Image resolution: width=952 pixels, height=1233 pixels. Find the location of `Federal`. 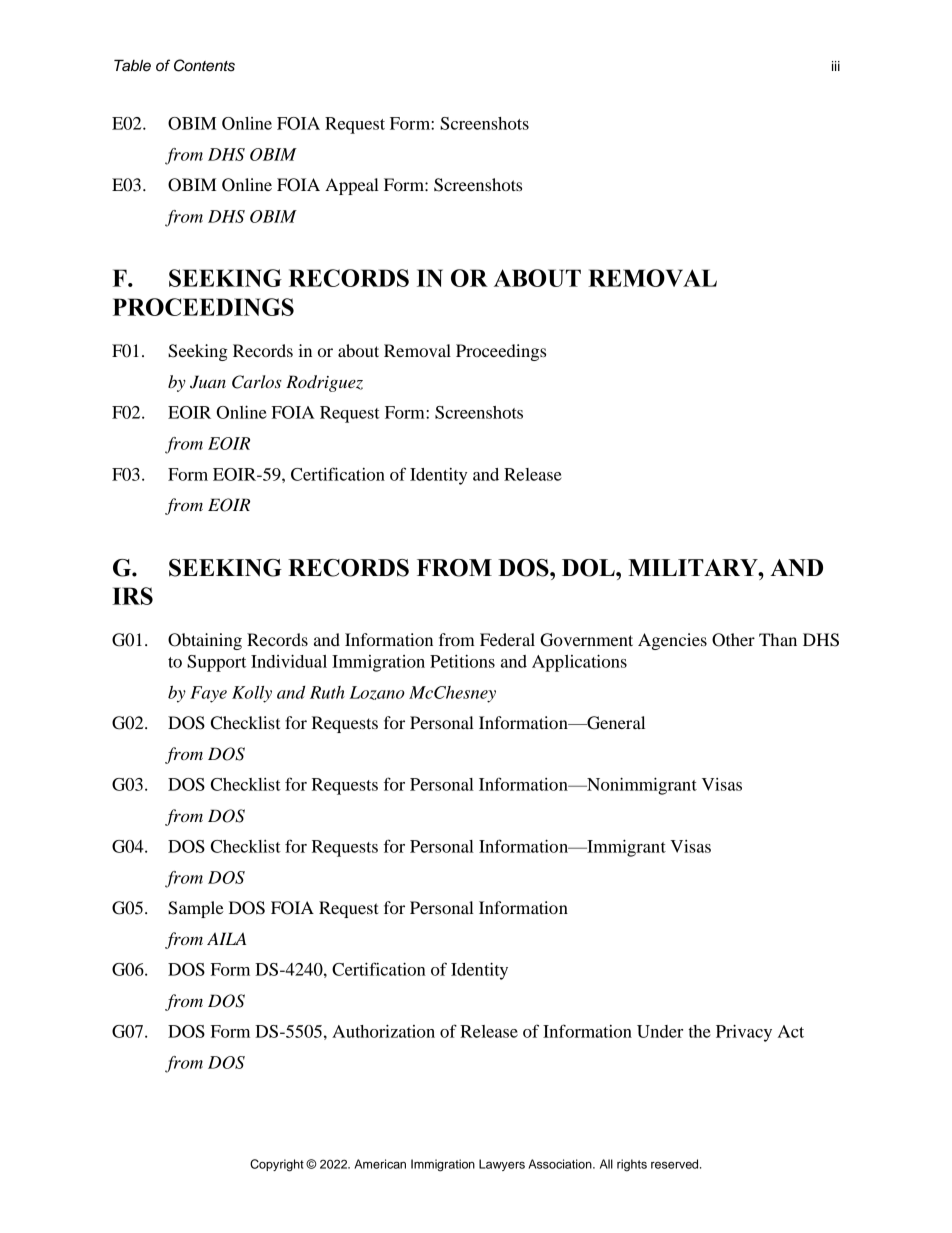

Federal is located at coordinates (507, 639).
